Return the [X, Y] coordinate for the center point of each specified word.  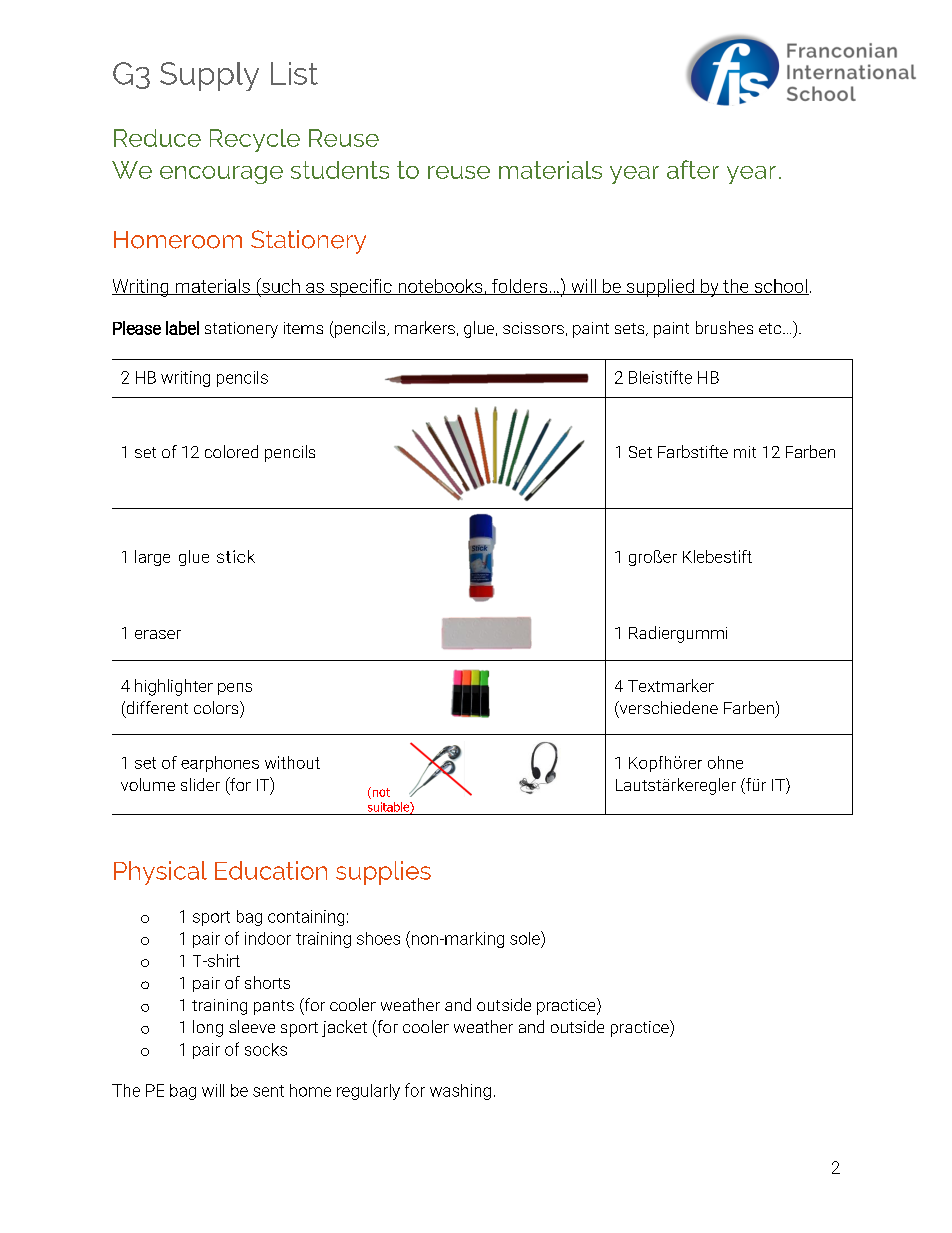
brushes [724, 327]
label [182, 328]
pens [235, 689]
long [208, 1028]
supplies [383, 873]
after [693, 169]
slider [200, 784]
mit [745, 452]
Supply [209, 76]
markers [425, 327]
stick [236, 556]
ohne [725, 762]
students [340, 170]
